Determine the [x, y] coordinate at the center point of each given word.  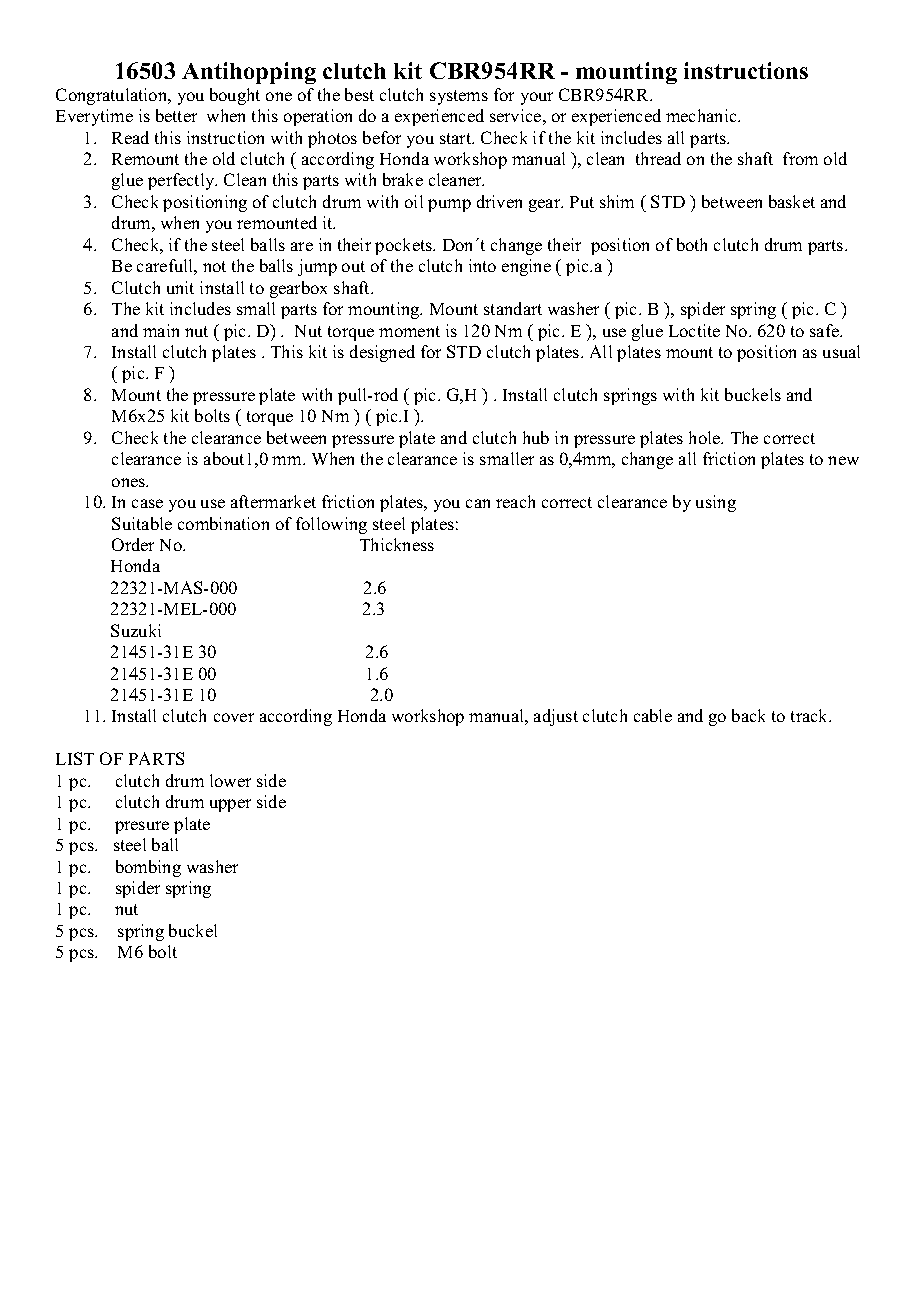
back [748, 715]
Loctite [694, 330]
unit [180, 287]
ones [130, 482]
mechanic [702, 115]
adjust [556, 717]
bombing [148, 868]
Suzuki [136, 630]
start [457, 138]
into [482, 265]
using [716, 503]
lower [230, 780]
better [176, 115]
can [478, 503]
